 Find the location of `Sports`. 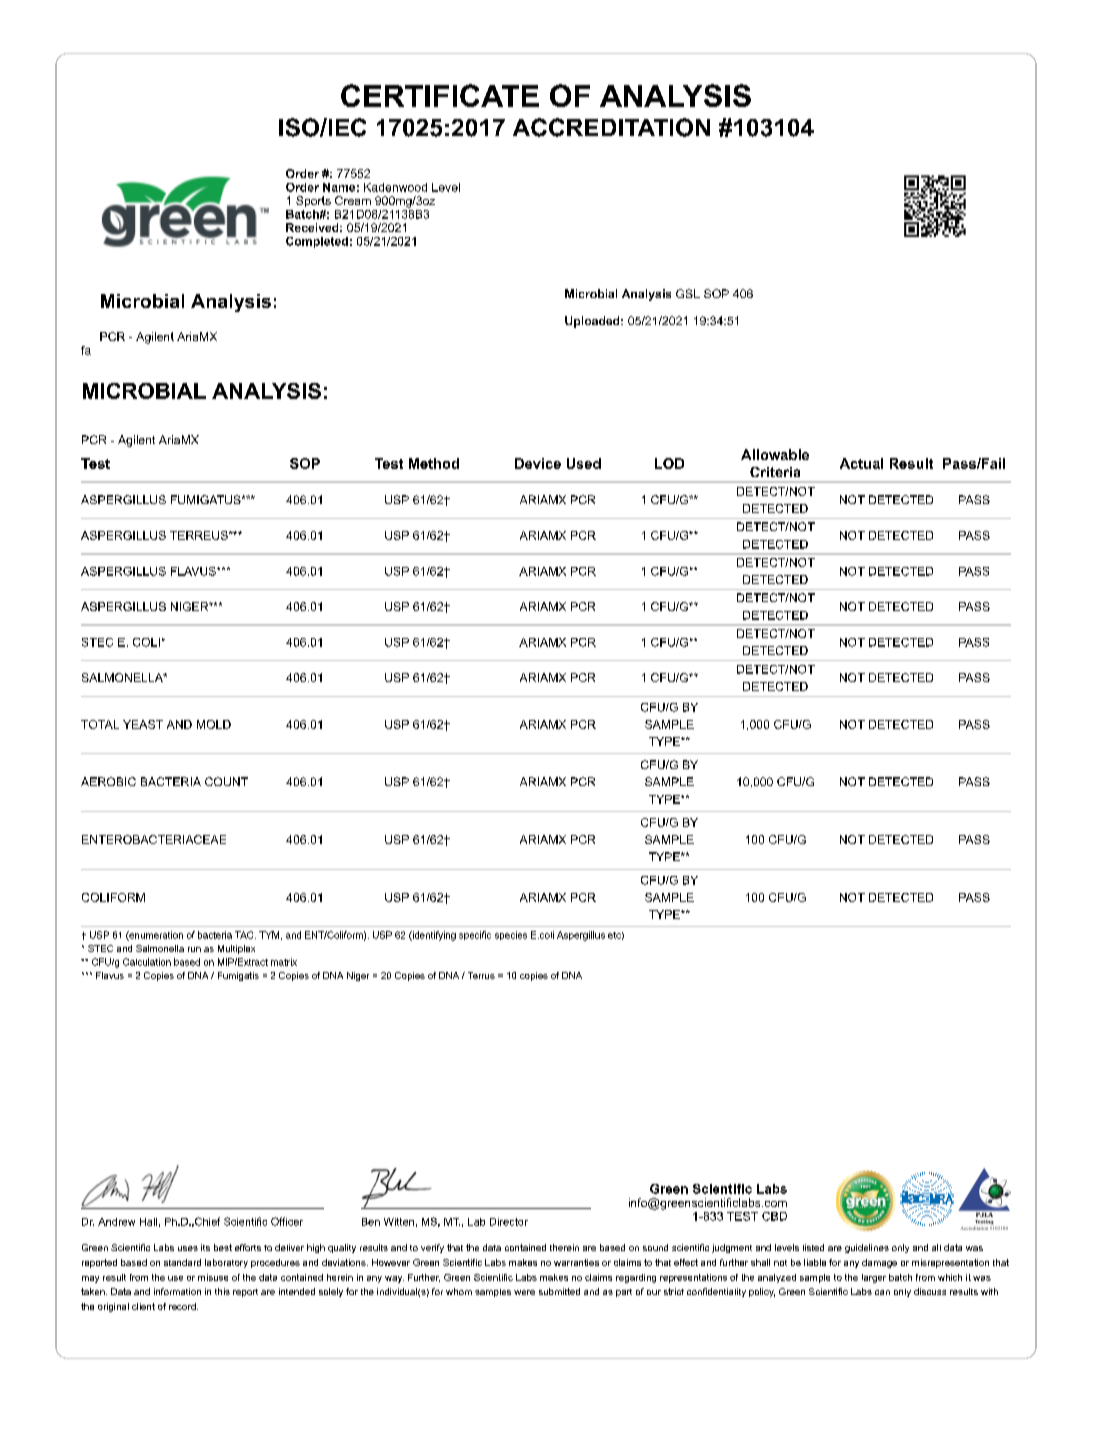

Sports is located at coordinates (313, 201).
